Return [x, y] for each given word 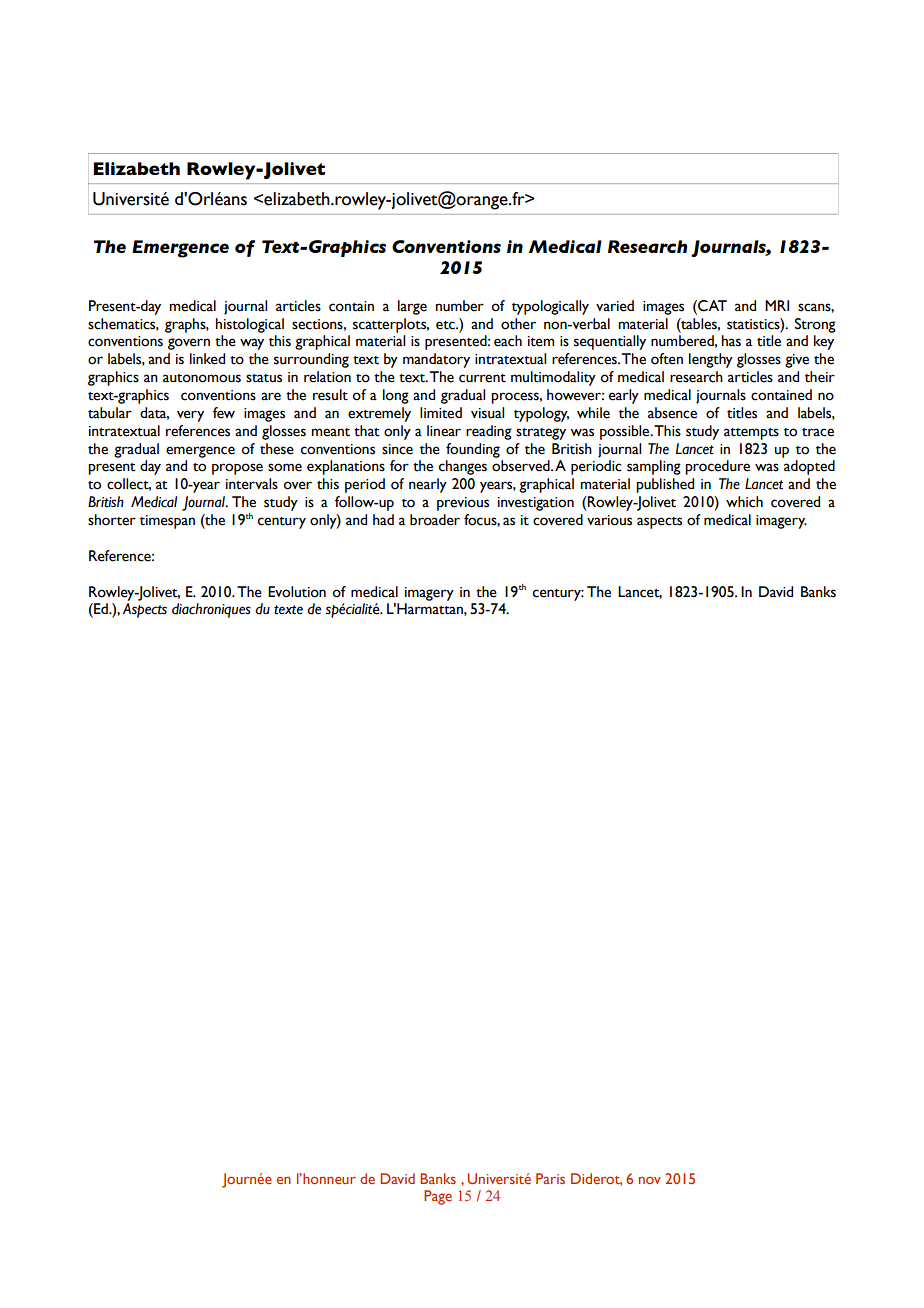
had [383, 519]
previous [463, 504]
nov [650, 1180]
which [744, 502]
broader [435, 520]
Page [438, 1197]
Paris [550, 1178]
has [731, 341]
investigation [536, 504]
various [609, 520]
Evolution [297, 592]
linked [207, 359]
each [508, 341]
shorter [112, 520]
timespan [167, 522]
